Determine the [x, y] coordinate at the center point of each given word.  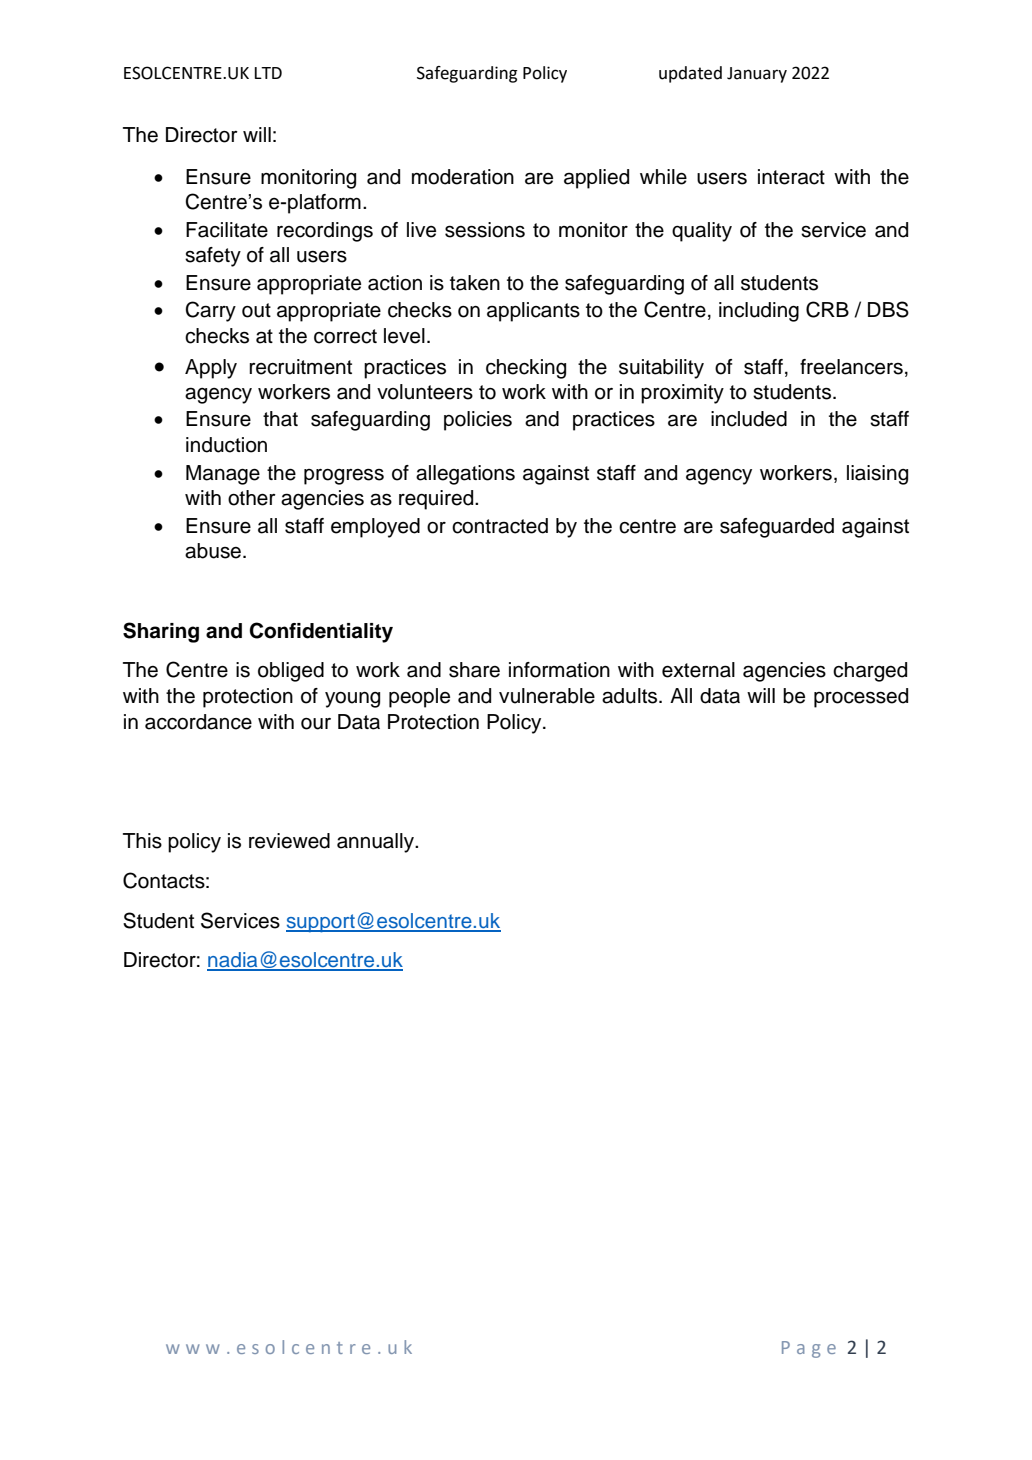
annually [376, 843]
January [757, 75]
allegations [465, 475]
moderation [463, 177]
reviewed [289, 841]
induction [226, 445]
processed [861, 698]
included [749, 419]
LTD [268, 73]
